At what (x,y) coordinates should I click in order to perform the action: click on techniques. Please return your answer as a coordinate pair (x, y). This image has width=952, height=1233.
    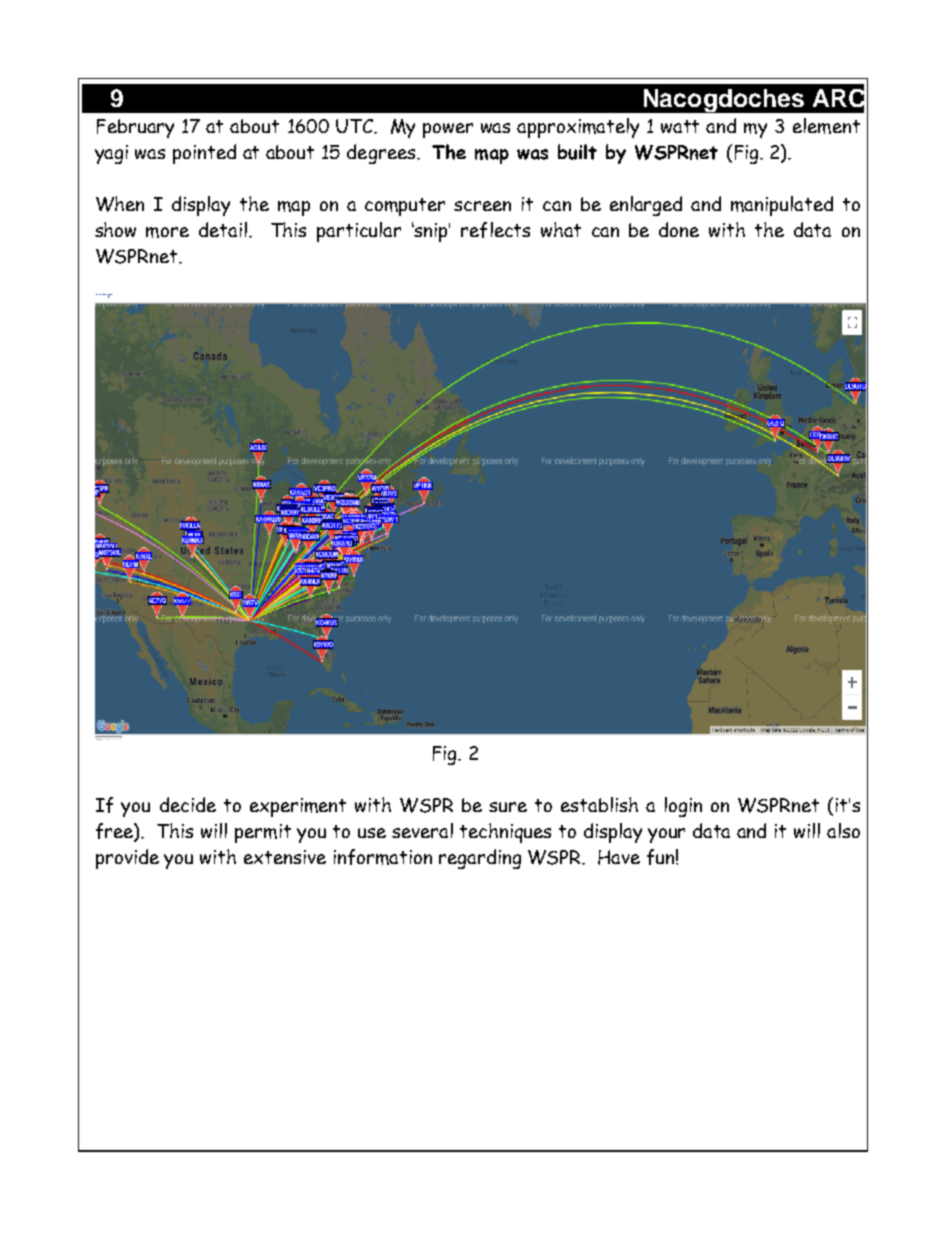
    Looking at the image, I should click on (505, 833).
